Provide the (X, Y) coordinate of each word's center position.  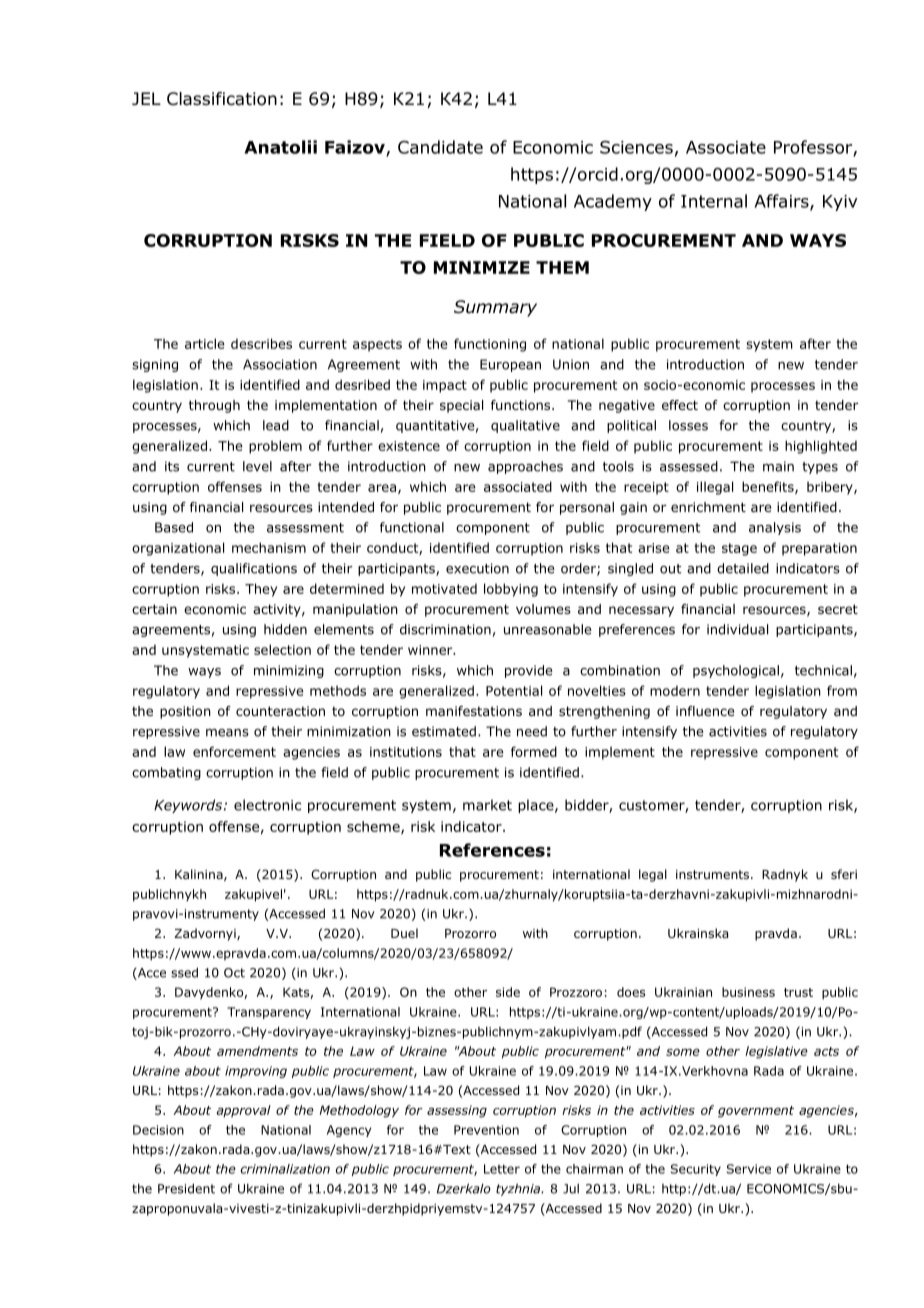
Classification (222, 99)
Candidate (440, 147)
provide (528, 671)
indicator (472, 826)
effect (680, 405)
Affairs (782, 202)
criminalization (285, 1169)
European (510, 365)
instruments (712, 874)
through (214, 406)
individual (737, 629)
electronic (267, 805)
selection (282, 649)
